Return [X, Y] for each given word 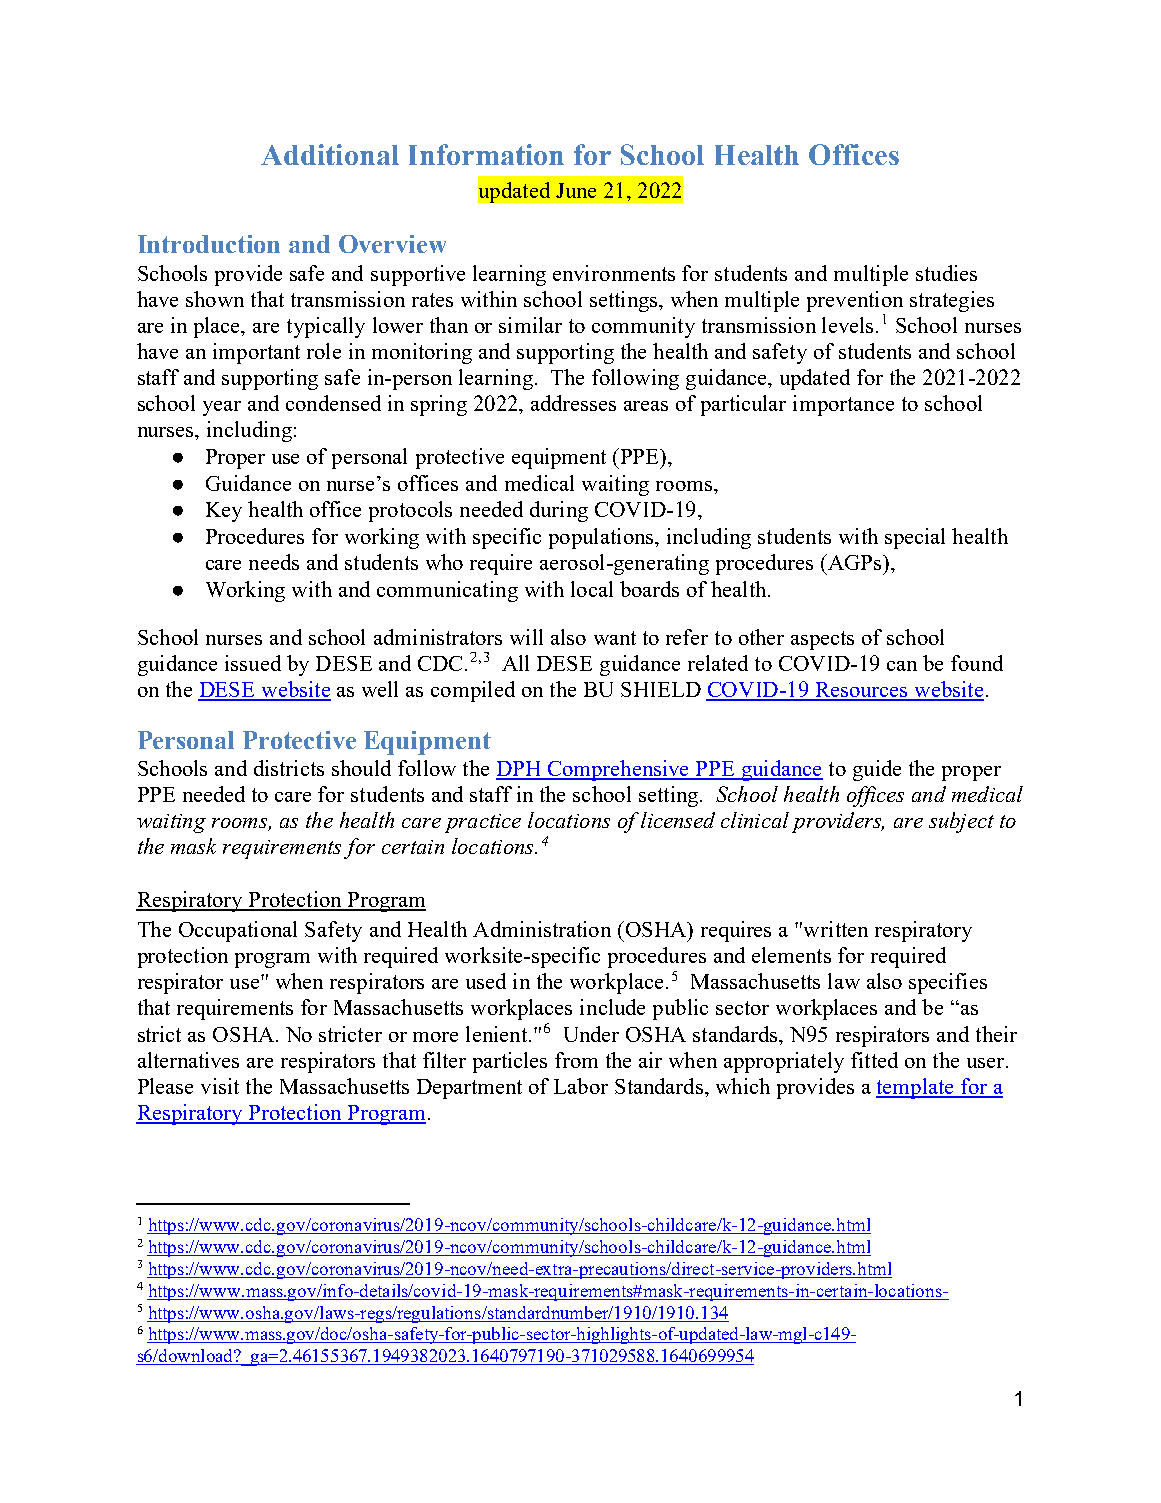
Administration [542, 929]
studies [946, 273]
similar [530, 325]
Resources [861, 691]
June [576, 190]
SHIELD [661, 689]
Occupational [238, 931]
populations [602, 538]
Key [224, 512]
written [834, 929]
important [256, 353]
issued [253, 663]
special [915, 538]
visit [220, 1086]
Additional [330, 154]
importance [843, 405]
